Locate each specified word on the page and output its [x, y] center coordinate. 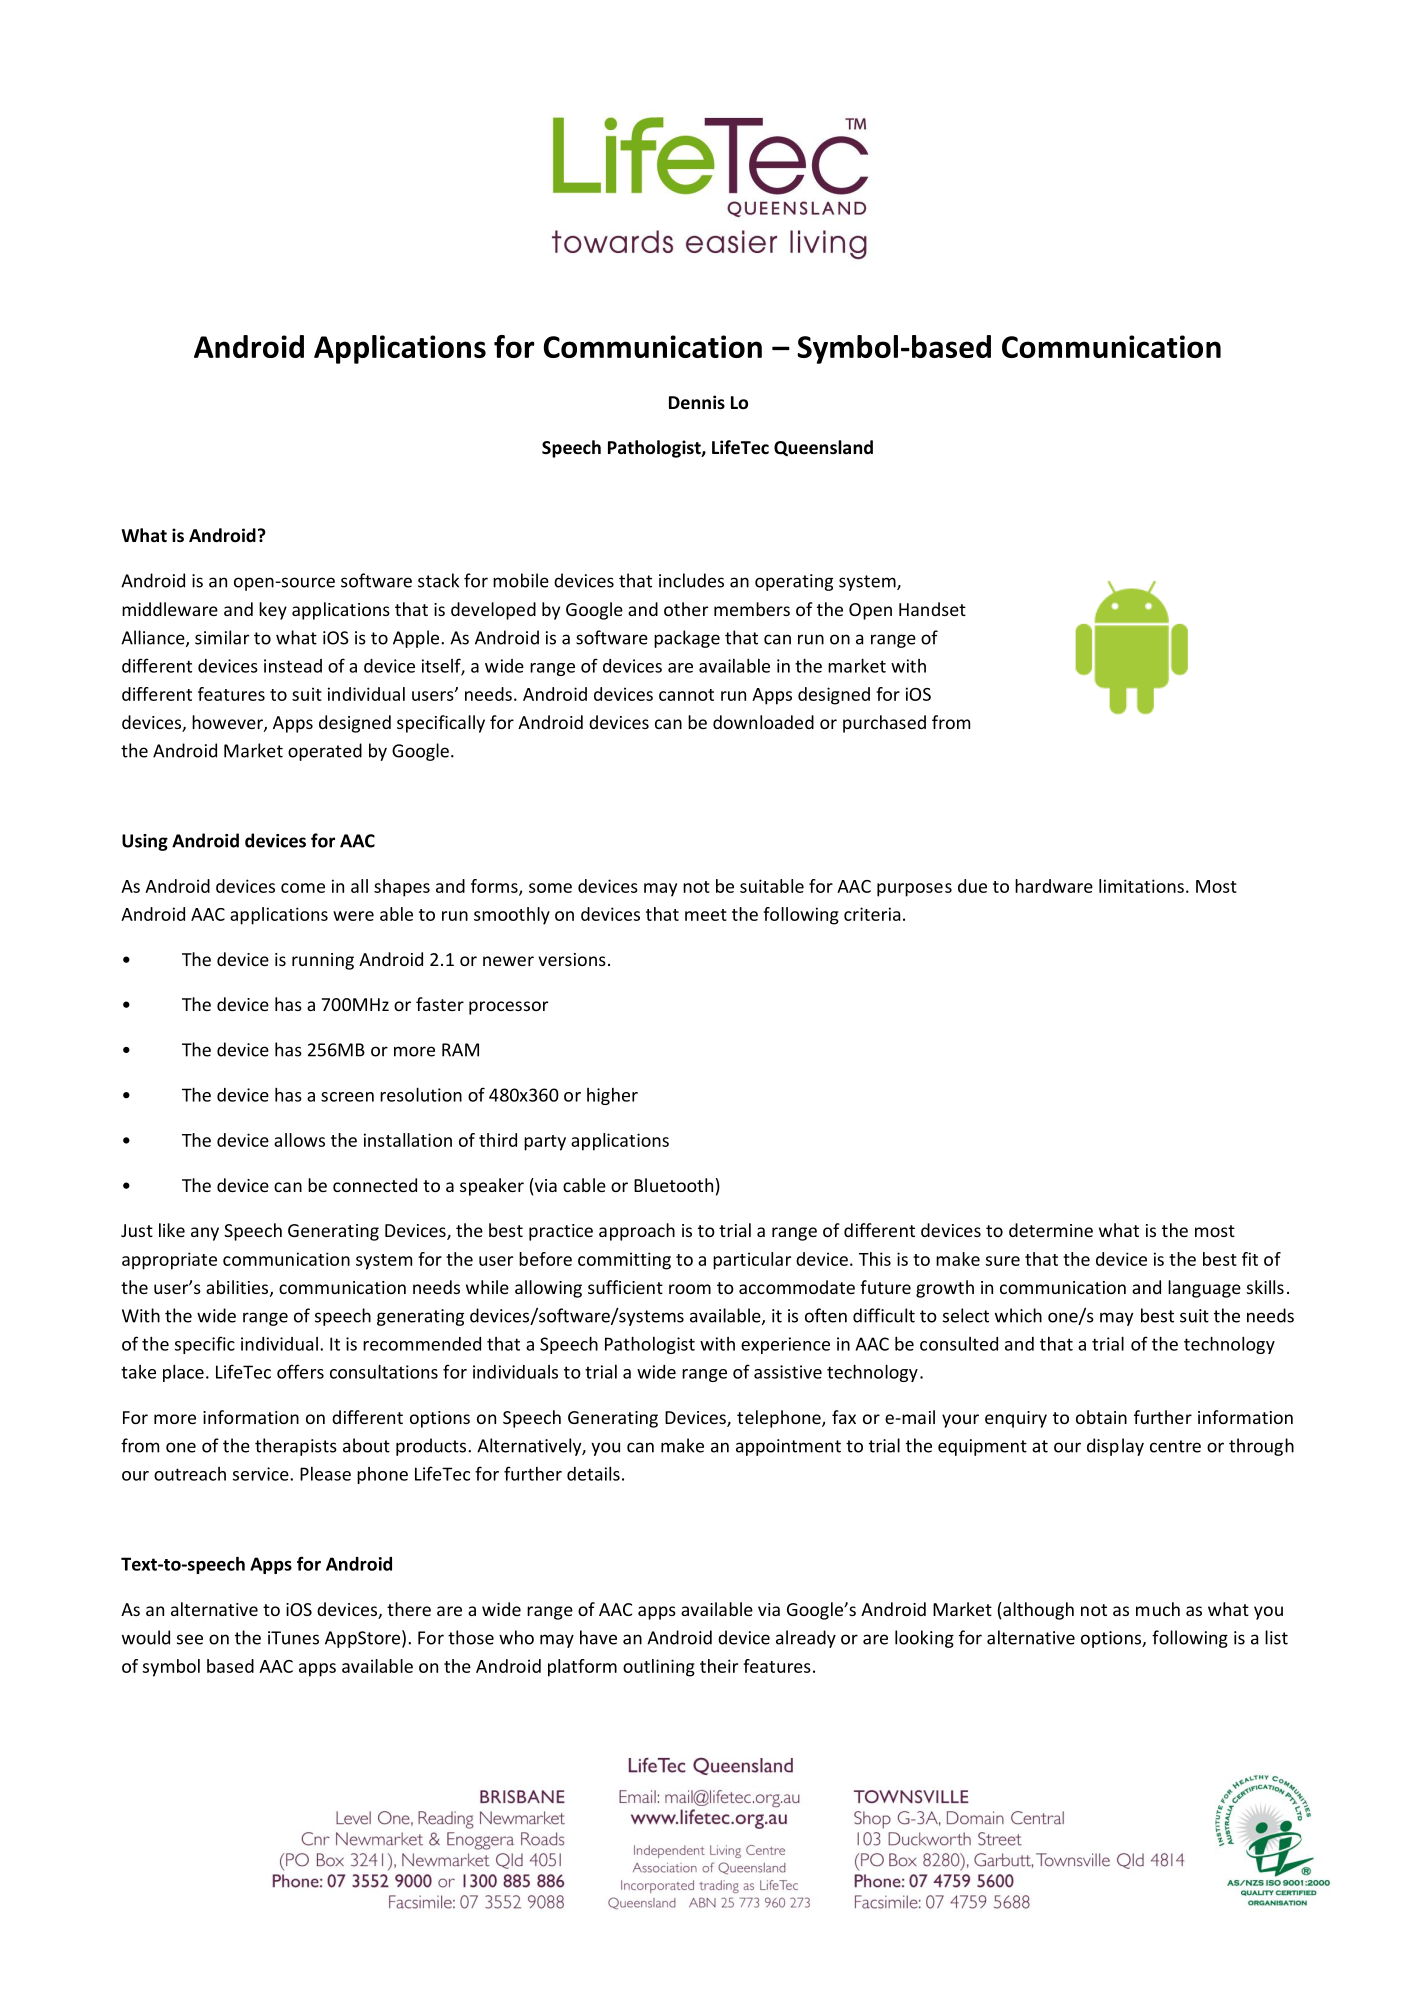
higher [612, 1096]
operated [325, 752]
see [190, 1639]
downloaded [763, 722]
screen [347, 1097]
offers [300, 1371]
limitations [1141, 886]
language [1204, 1289]
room [690, 1289]
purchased [884, 724]
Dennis [697, 402]
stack [438, 580]
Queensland [823, 448]
